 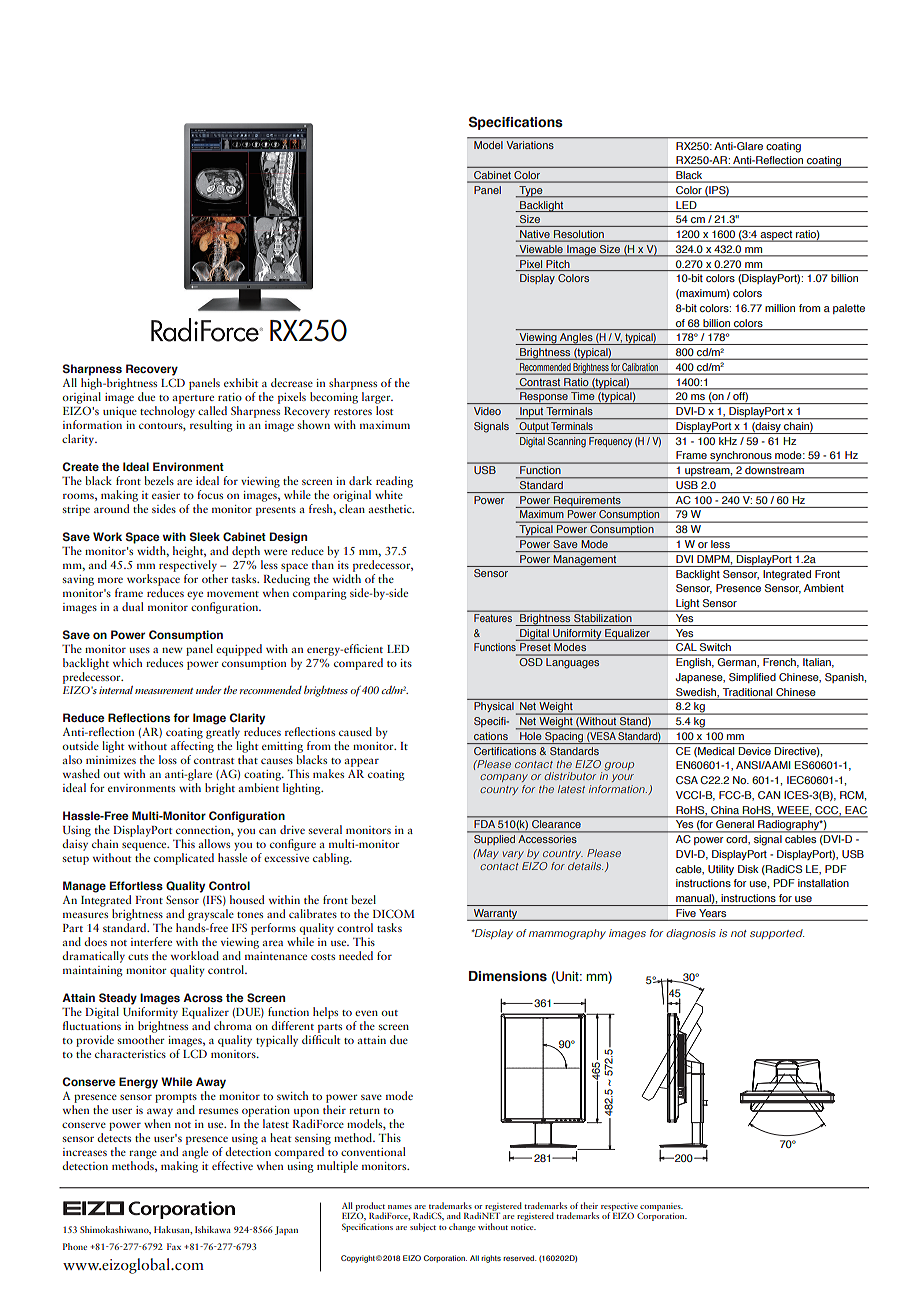 I want to click on change, so click(x=462, y=1227).
